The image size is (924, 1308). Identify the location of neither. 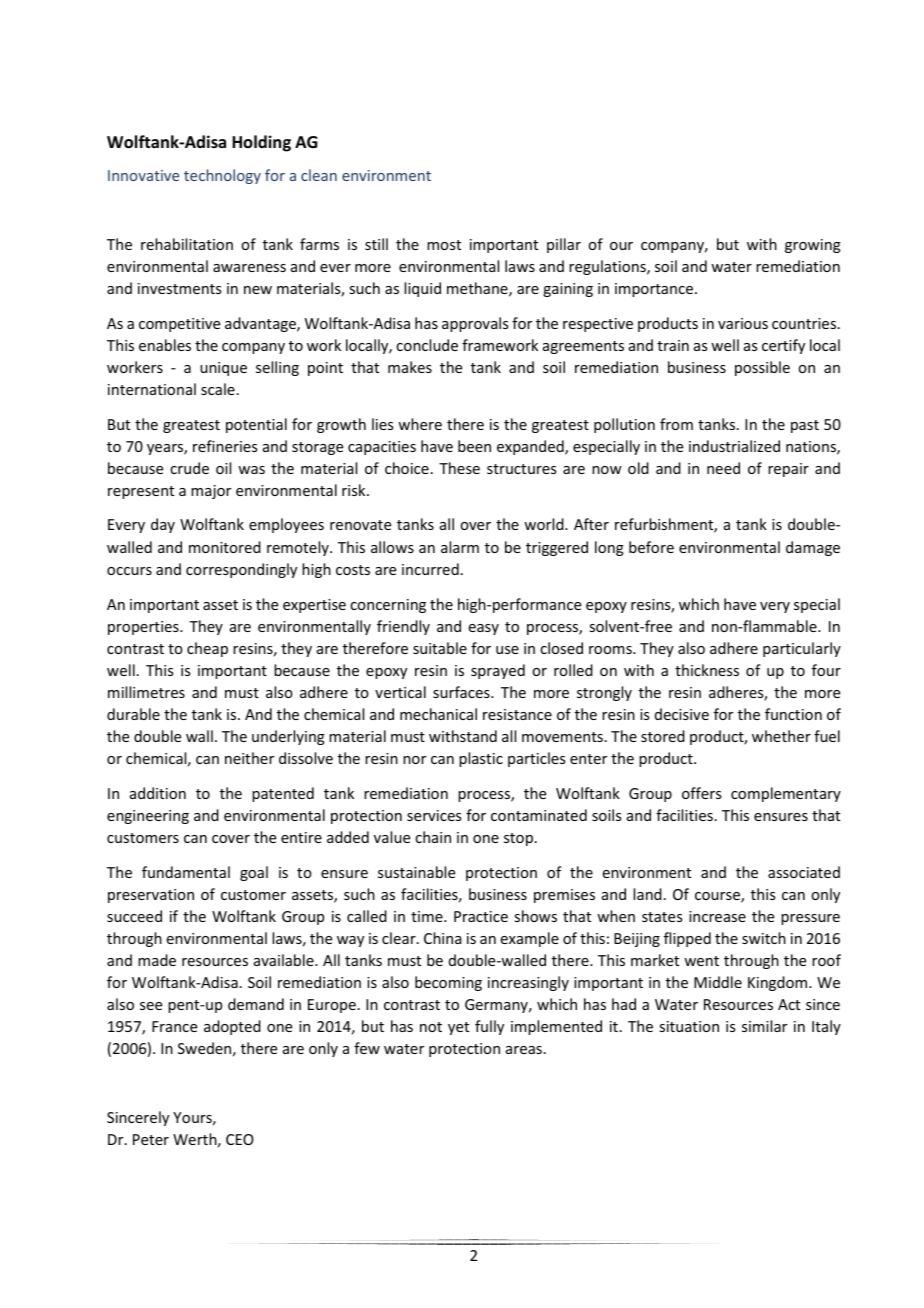
(249, 758).
